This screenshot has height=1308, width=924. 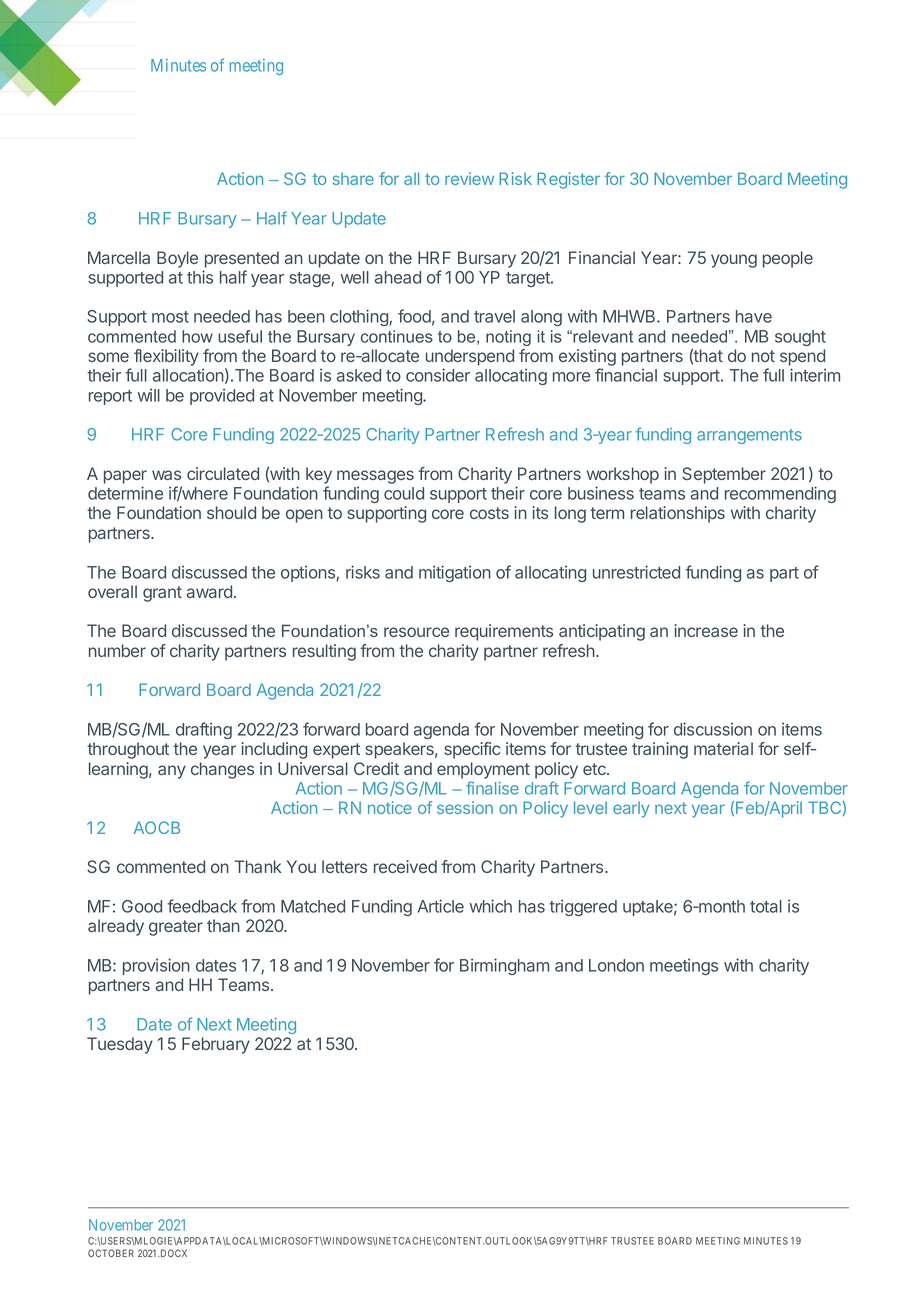 I want to click on discussion, so click(x=713, y=729).
